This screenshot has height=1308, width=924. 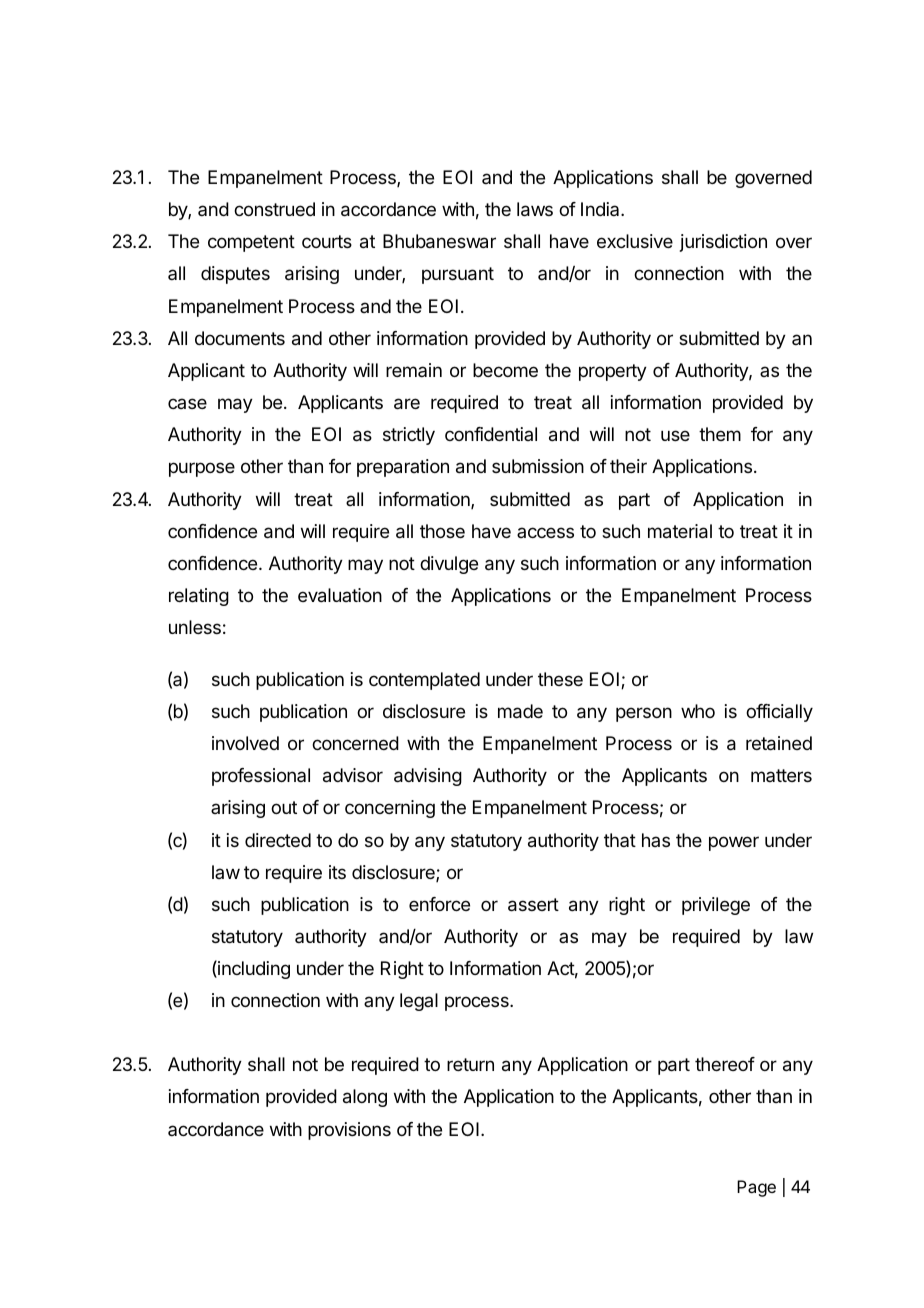 What do you see at coordinates (449, 565) in the screenshot?
I see `divulge` at bounding box center [449, 565].
